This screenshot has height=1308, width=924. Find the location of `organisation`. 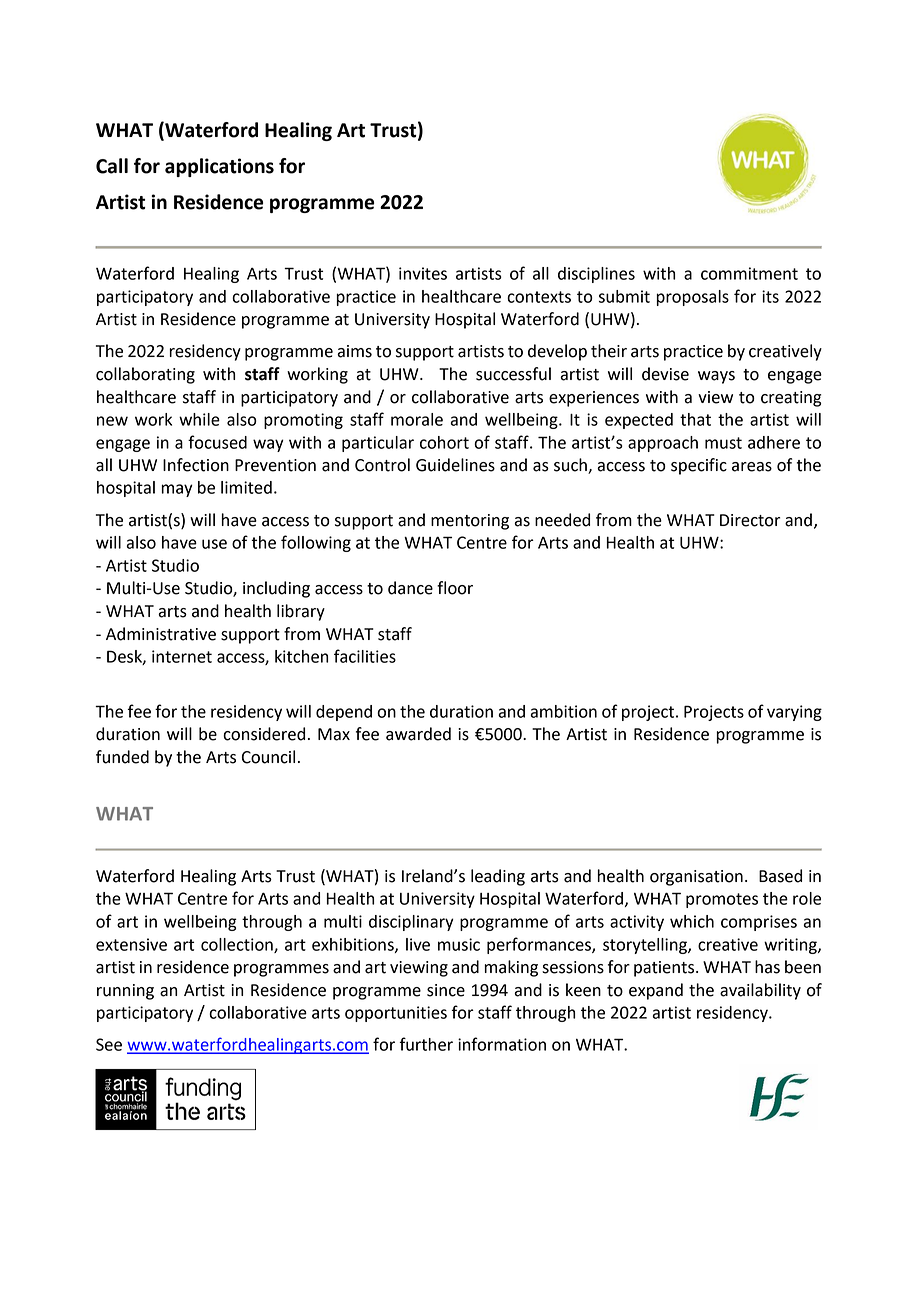

organisation is located at coordinates (696, 878).
